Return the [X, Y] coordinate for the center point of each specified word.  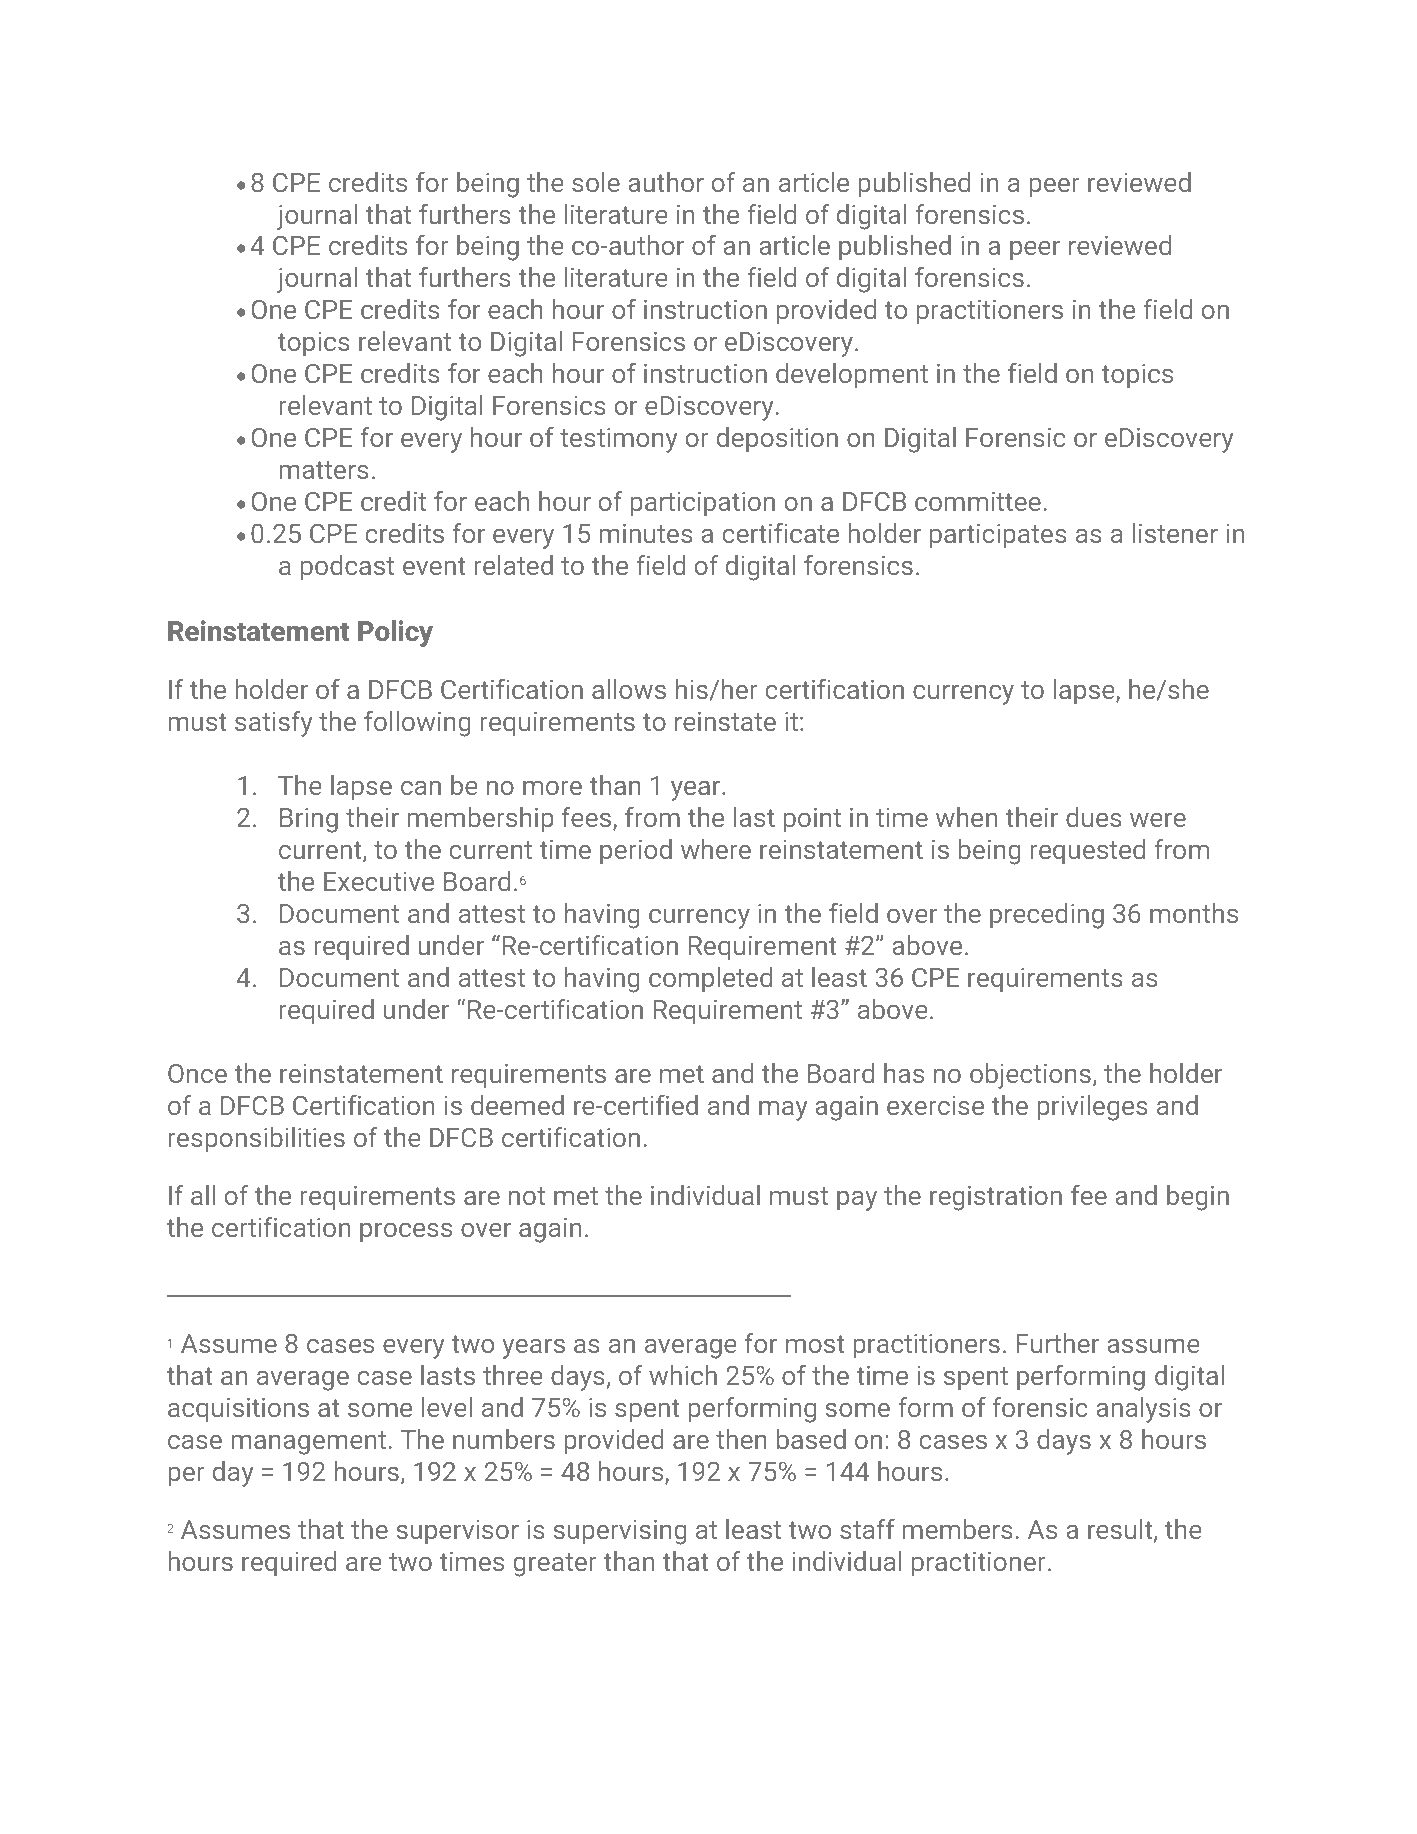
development [852, 376]
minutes [646, 533]
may [783, 1111]
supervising [620, 1532]
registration [996, 1198]
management [308, 1443]
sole [596, 182]
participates [998, 536]
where [716, 849]
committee [978, 501]
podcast [347, 568]
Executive [379, 881]
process [406, 1233]
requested [1087, 852]
